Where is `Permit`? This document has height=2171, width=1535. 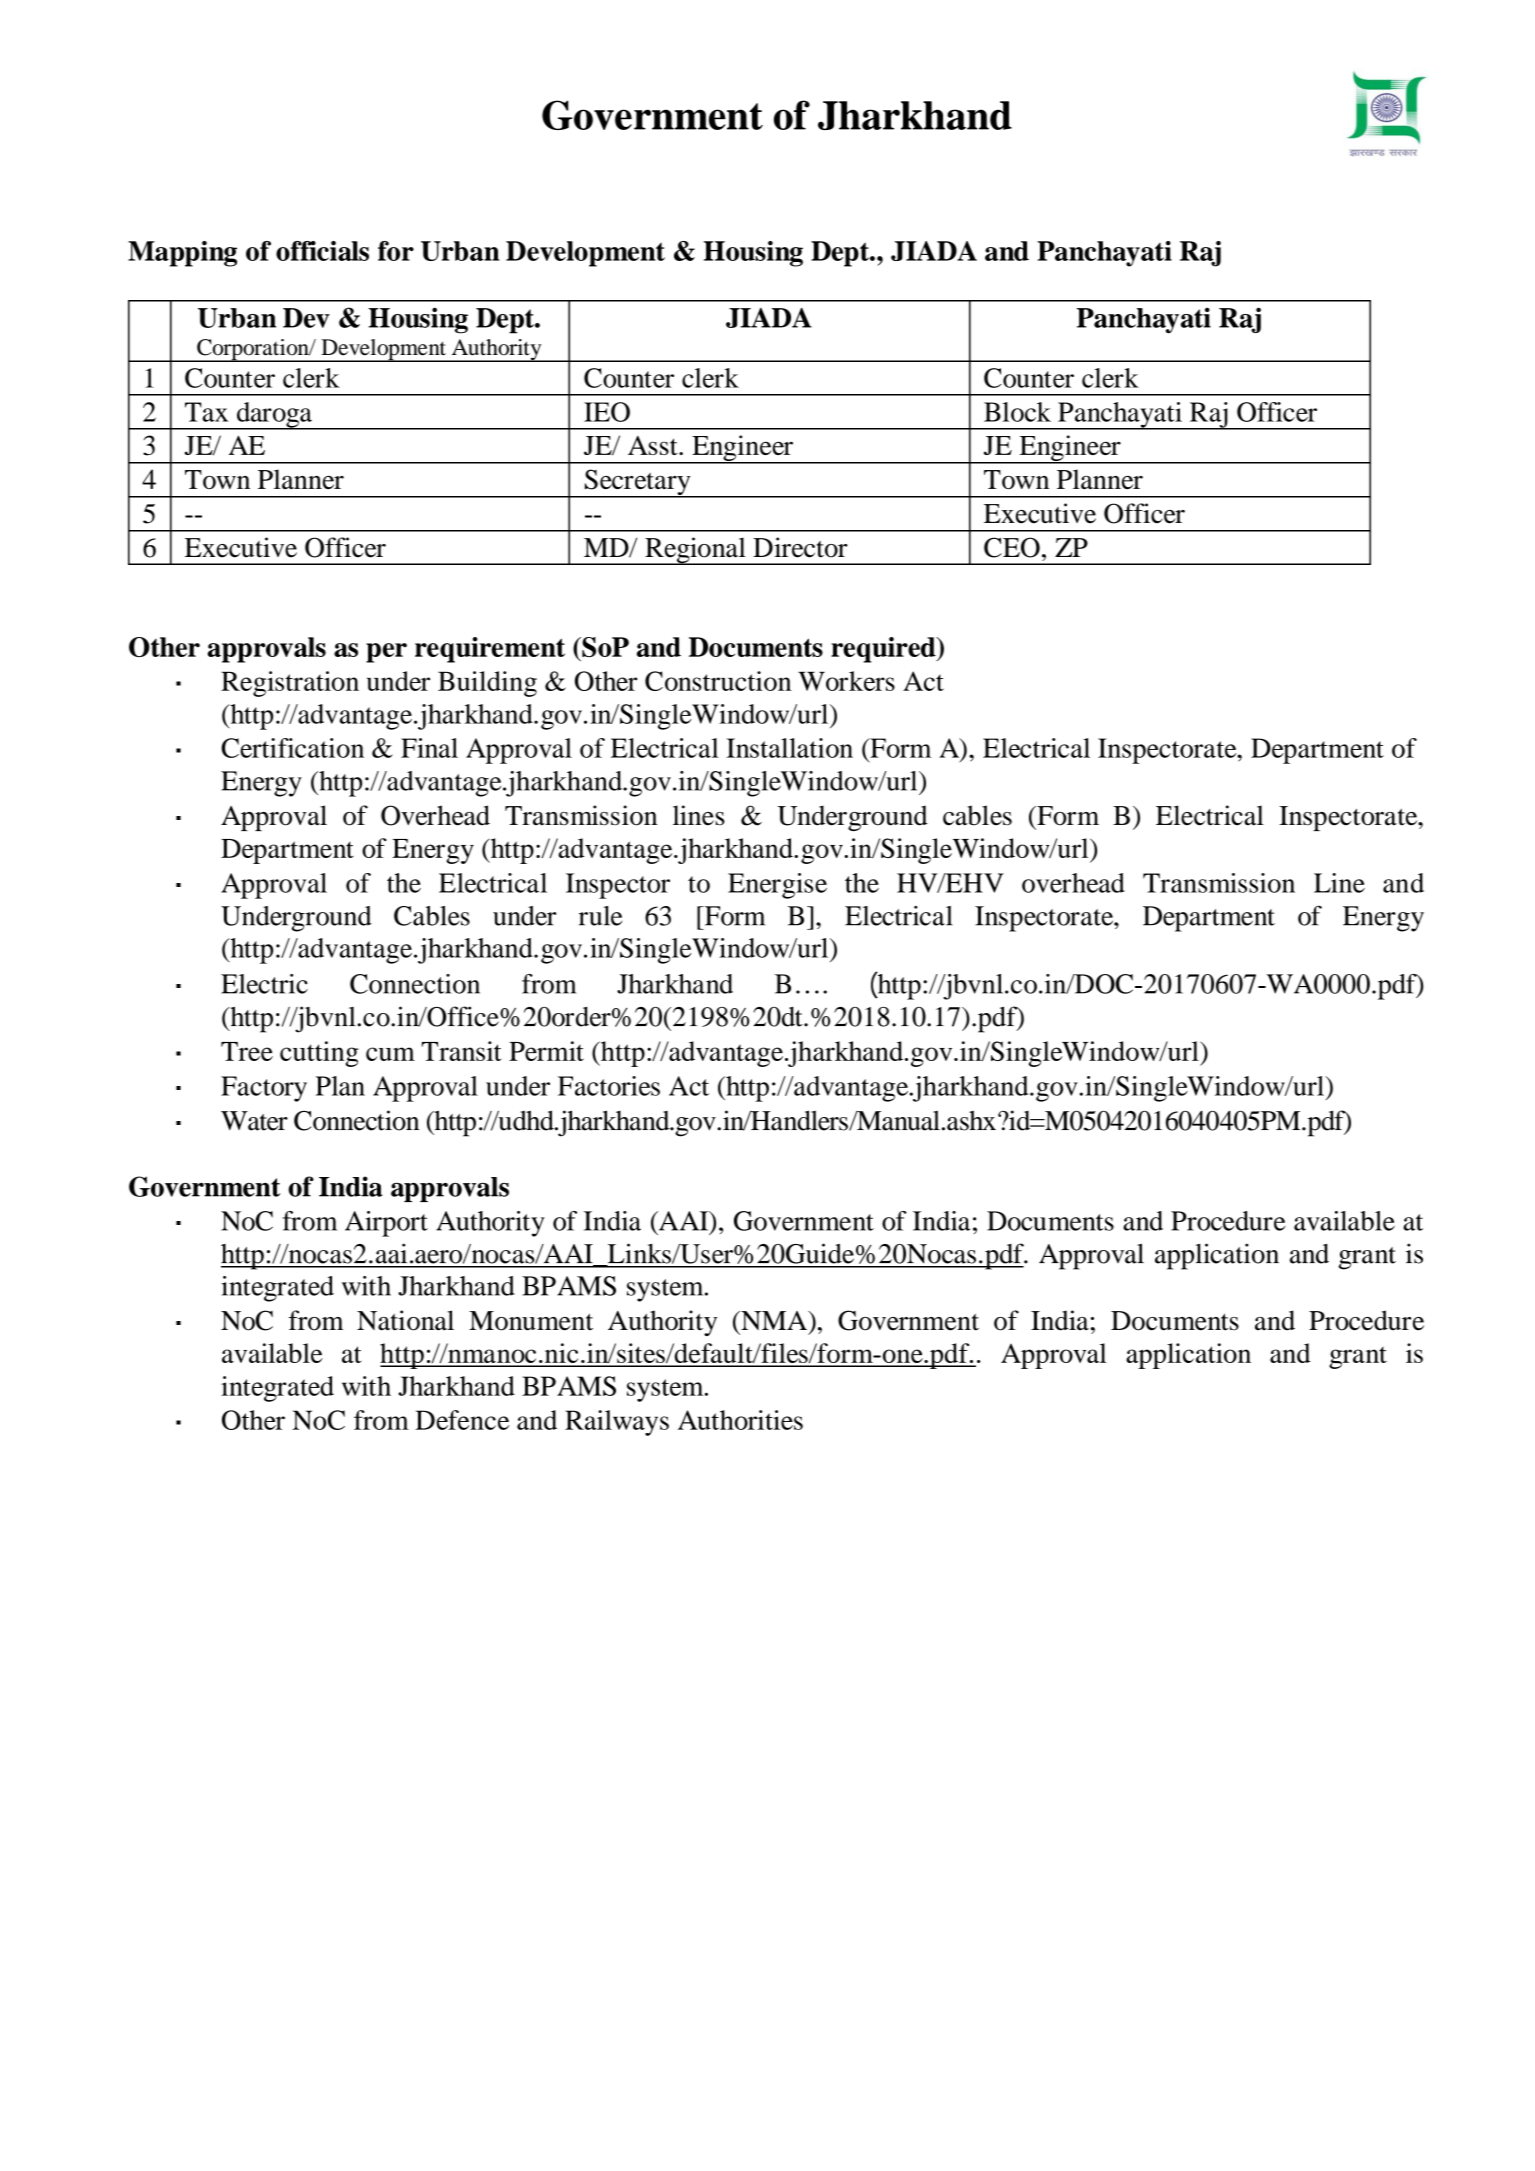
Permit is located at coordinates (546, 1051).
